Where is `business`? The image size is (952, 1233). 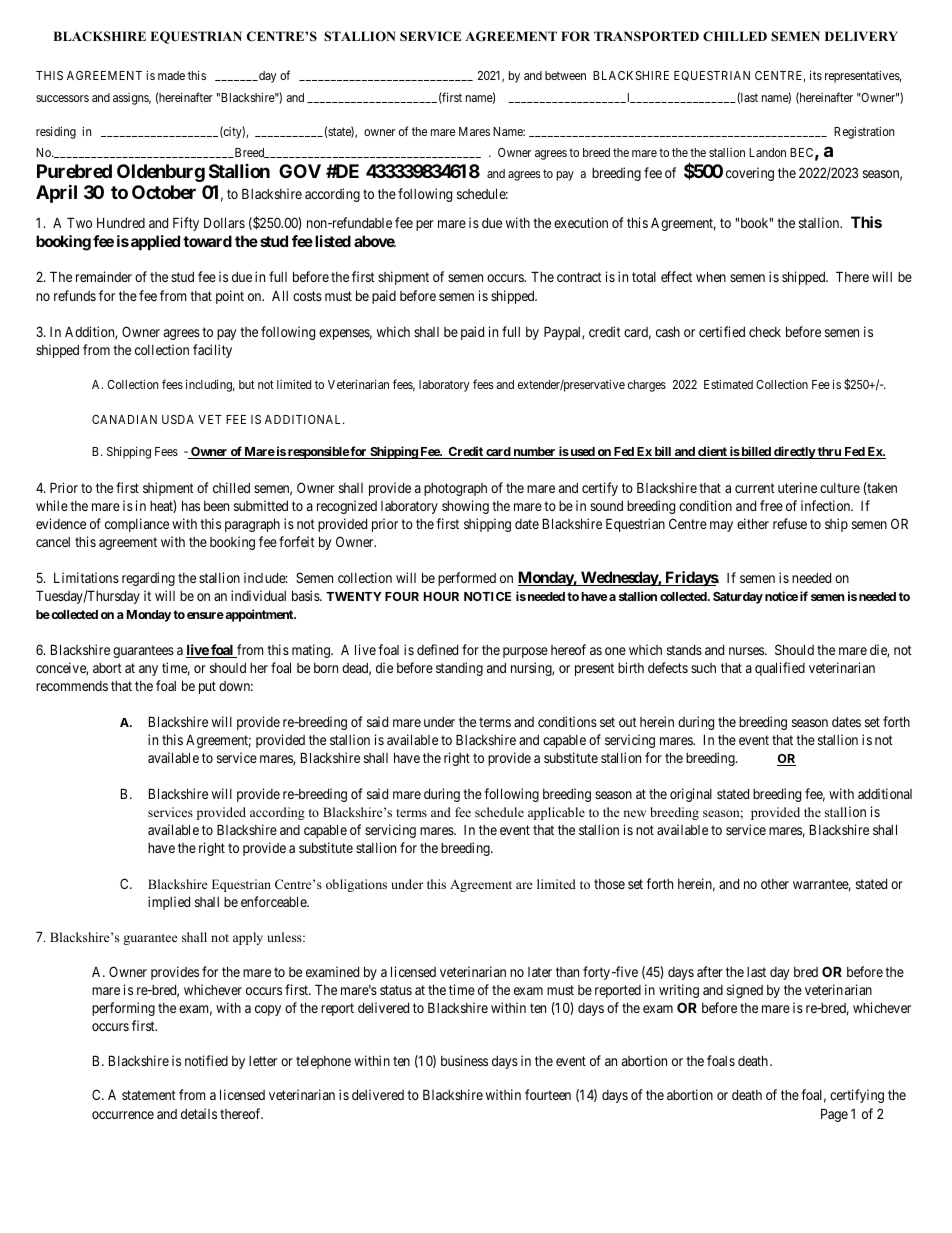 business is located at coordinates (464, 1060).
